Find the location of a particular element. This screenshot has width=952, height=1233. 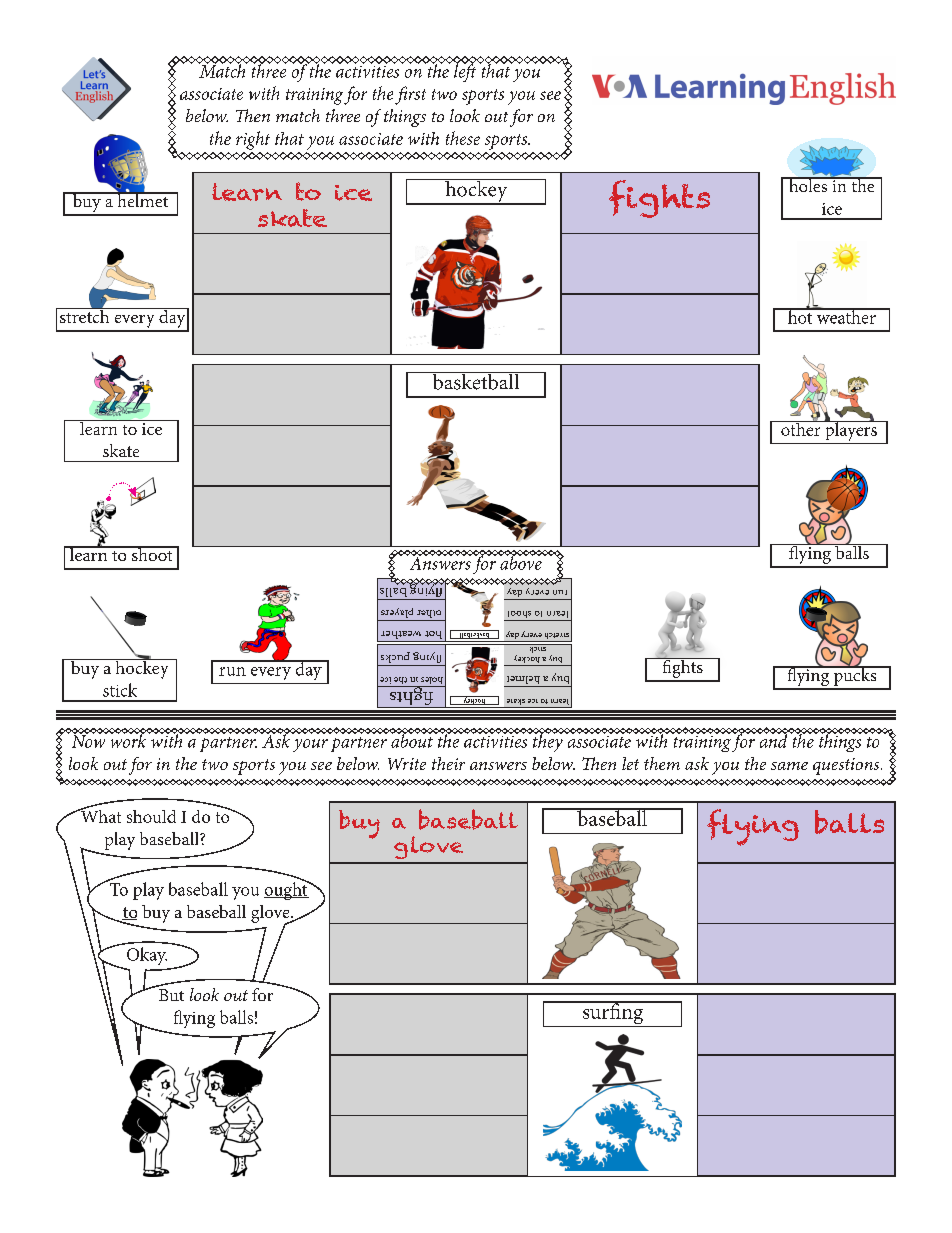

But is located at coordinates (171, 995).
